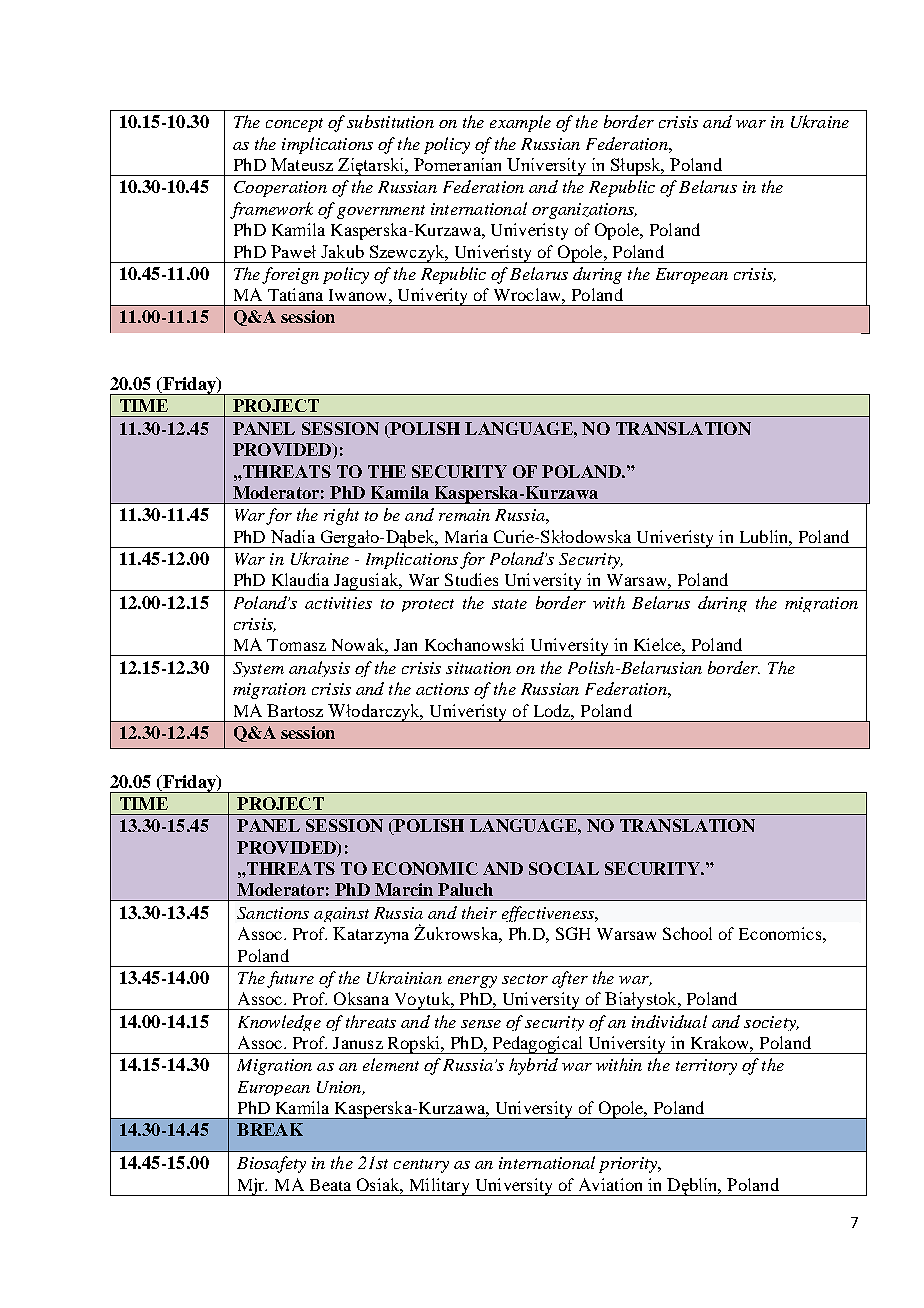 The width and height of the screenshot is (924, 1308). What do you see at coordinates (520, 123) in the screenshot?
I see `example` at bounding box center [520, 123].
